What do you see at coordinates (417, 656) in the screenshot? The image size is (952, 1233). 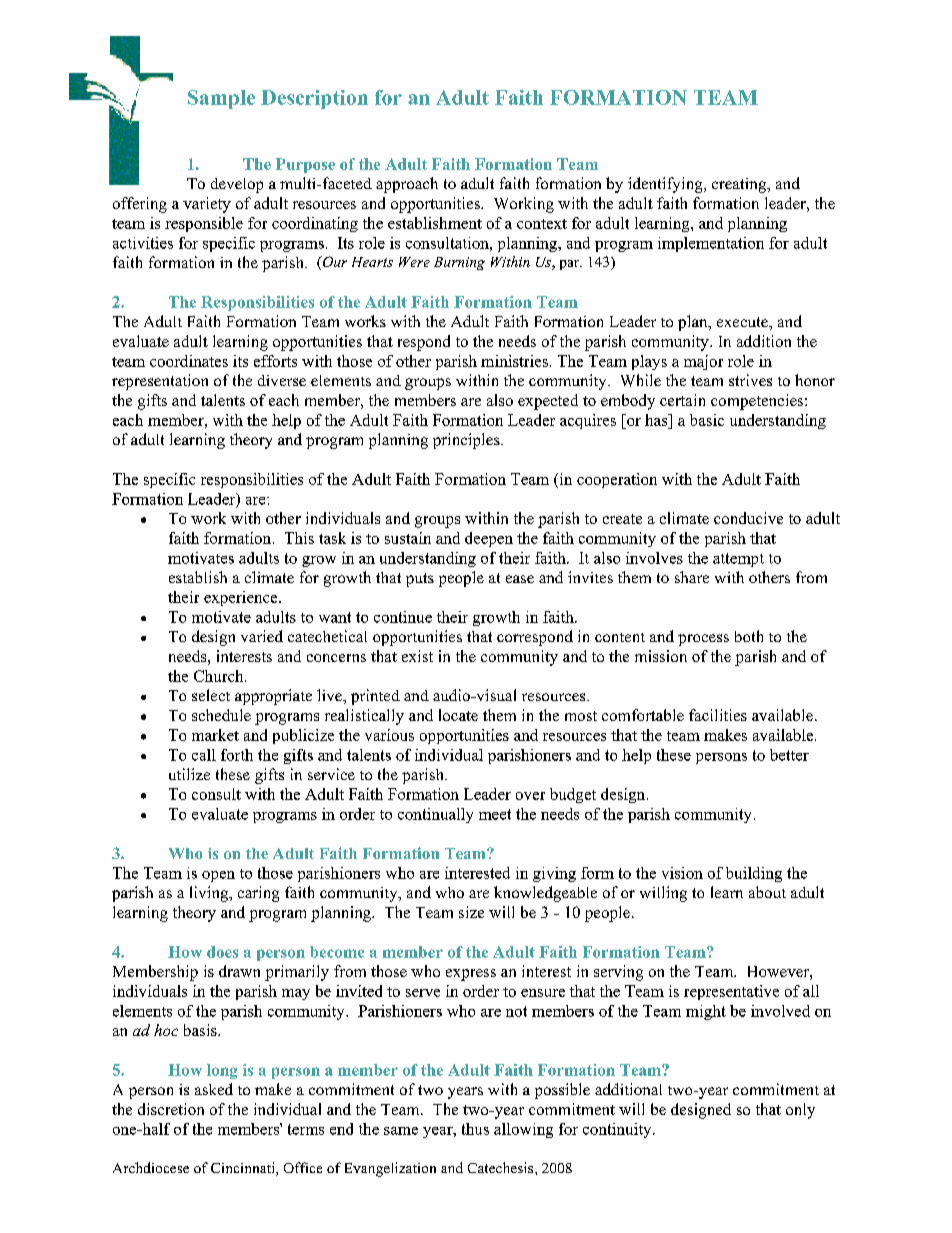 I see `exist` at bounding box center [417, 656].
